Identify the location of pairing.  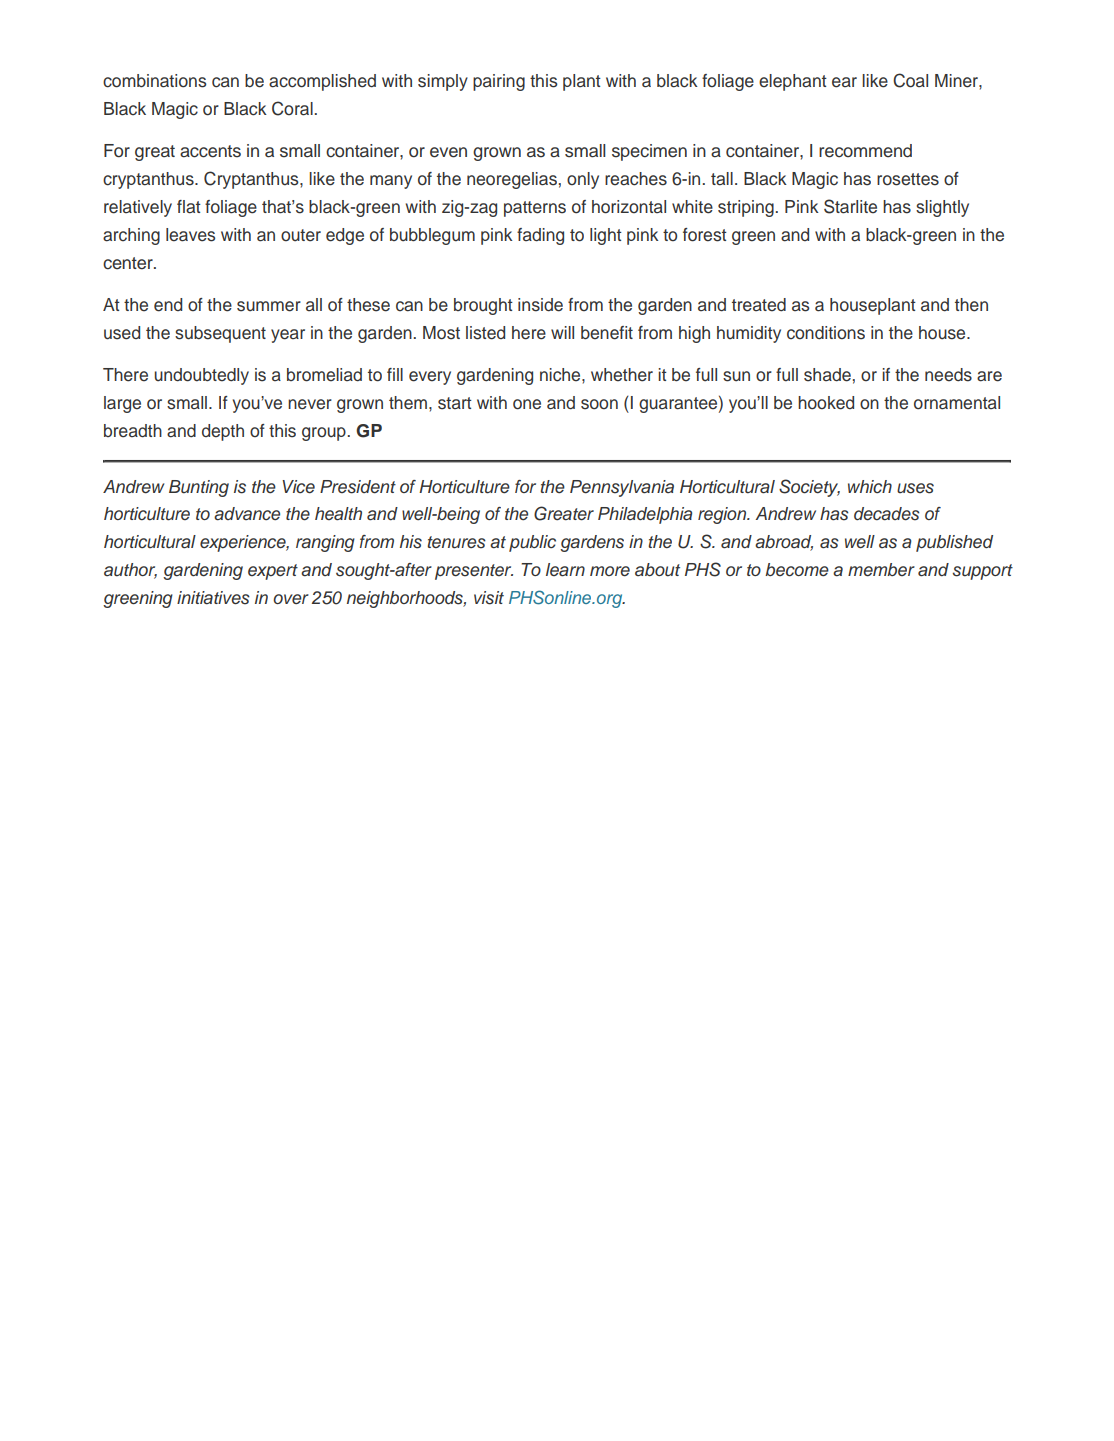
(499, 82).
